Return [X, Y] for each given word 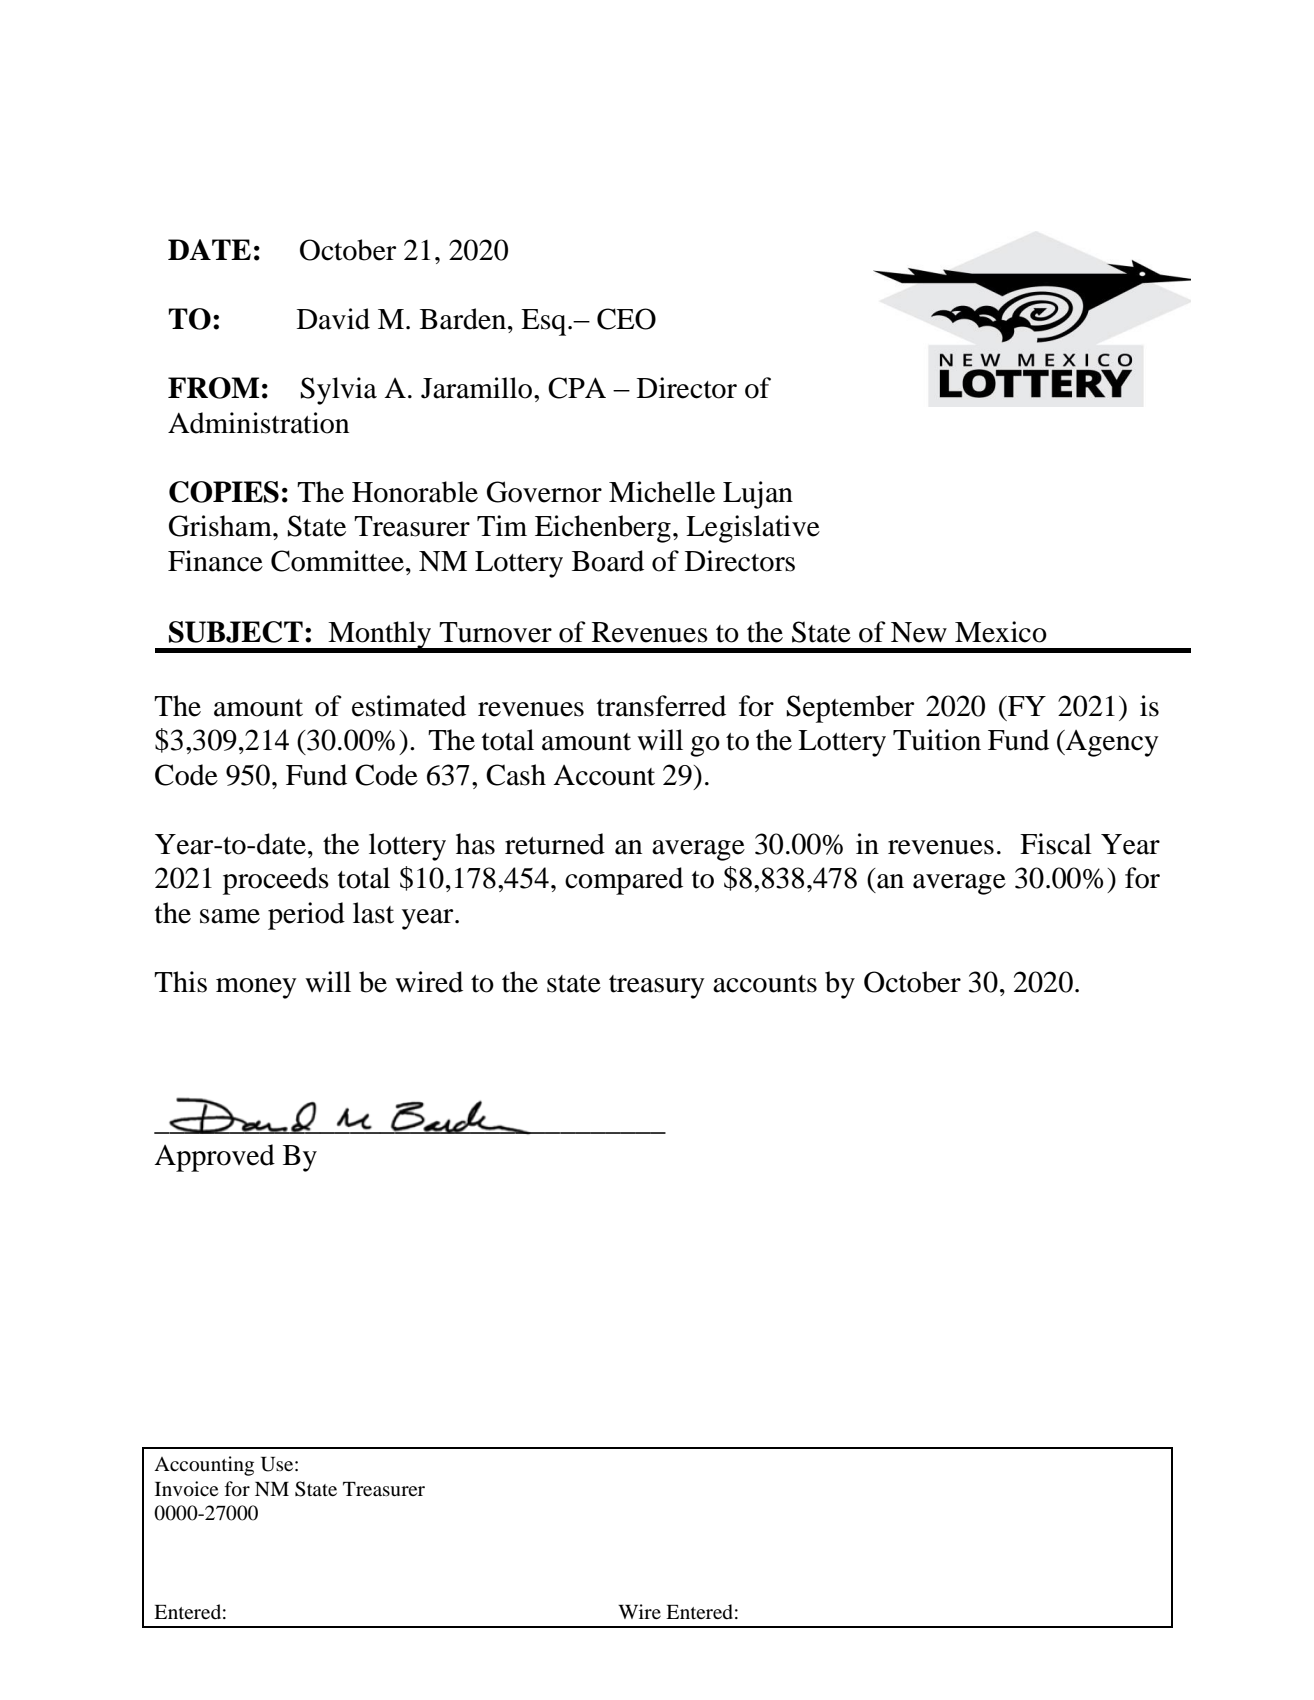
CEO [626, 319]
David [333, 319]
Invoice [186, 1489]
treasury [657, 987]
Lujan [758, 495]
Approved [214, 1158]
